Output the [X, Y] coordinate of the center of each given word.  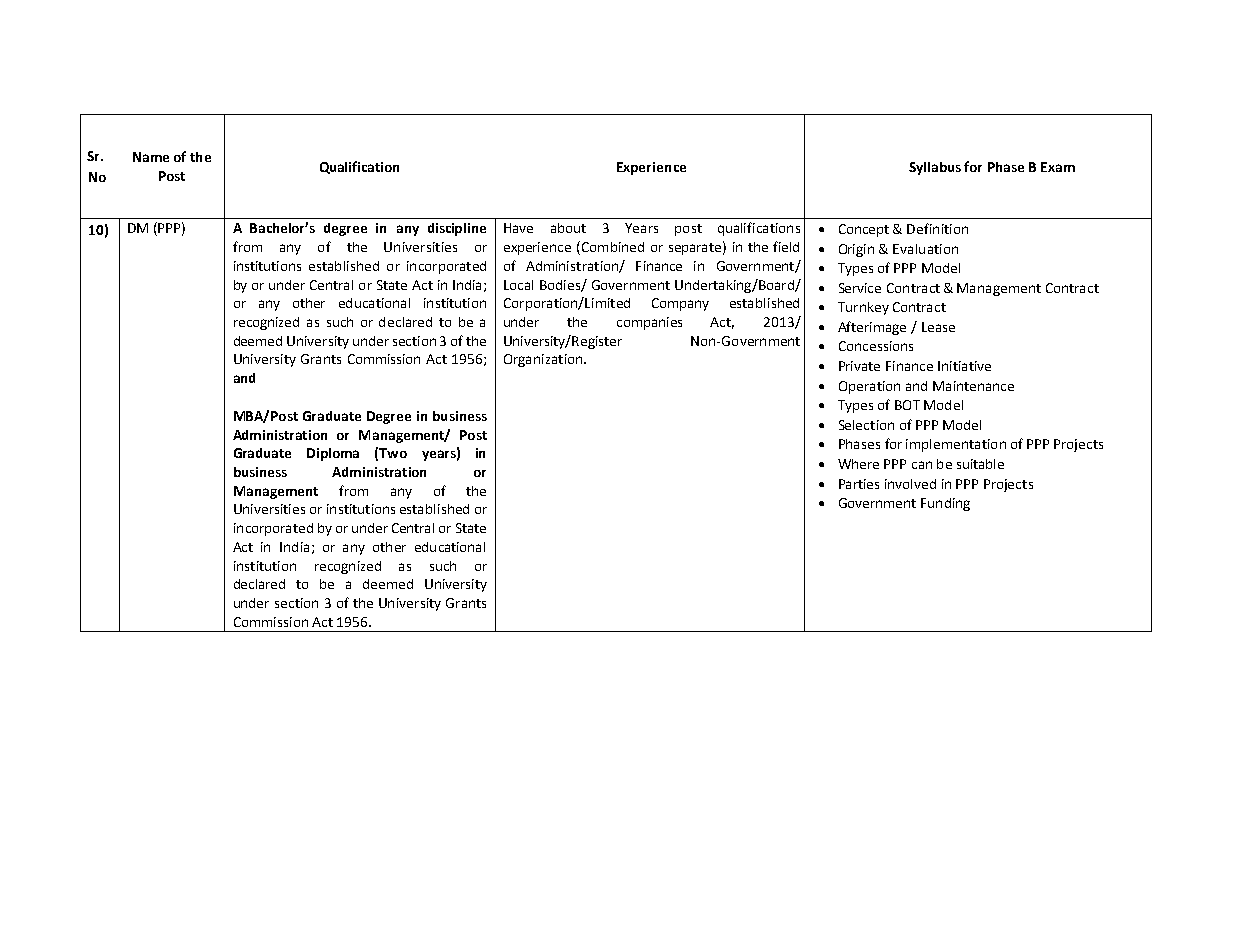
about [568, 228]
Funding [945, 504]
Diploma [333, 454]
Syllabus [935, 168]
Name [151, 157]
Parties [859, 484]
